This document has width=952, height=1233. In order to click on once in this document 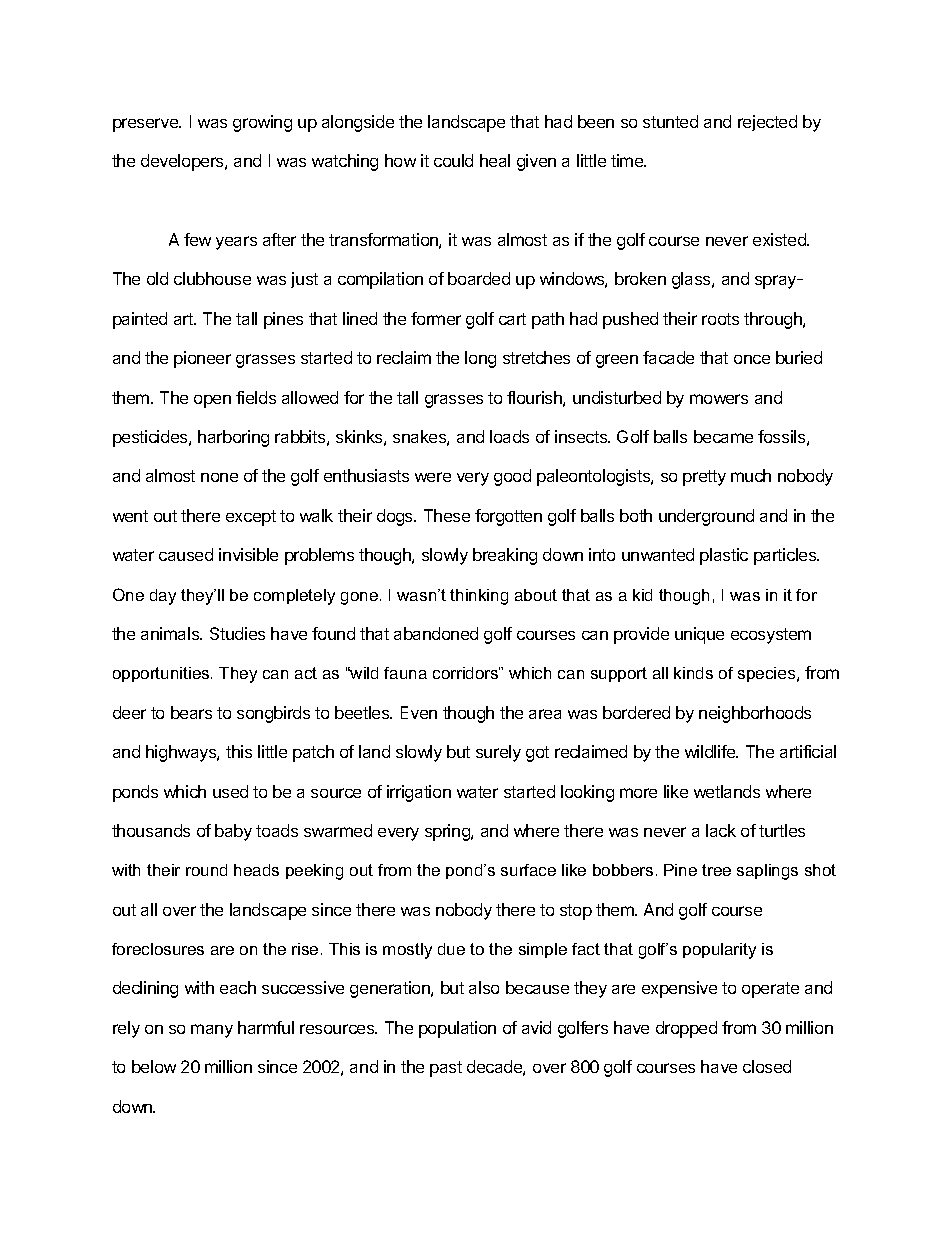, I will do `click(752, 359)`.
